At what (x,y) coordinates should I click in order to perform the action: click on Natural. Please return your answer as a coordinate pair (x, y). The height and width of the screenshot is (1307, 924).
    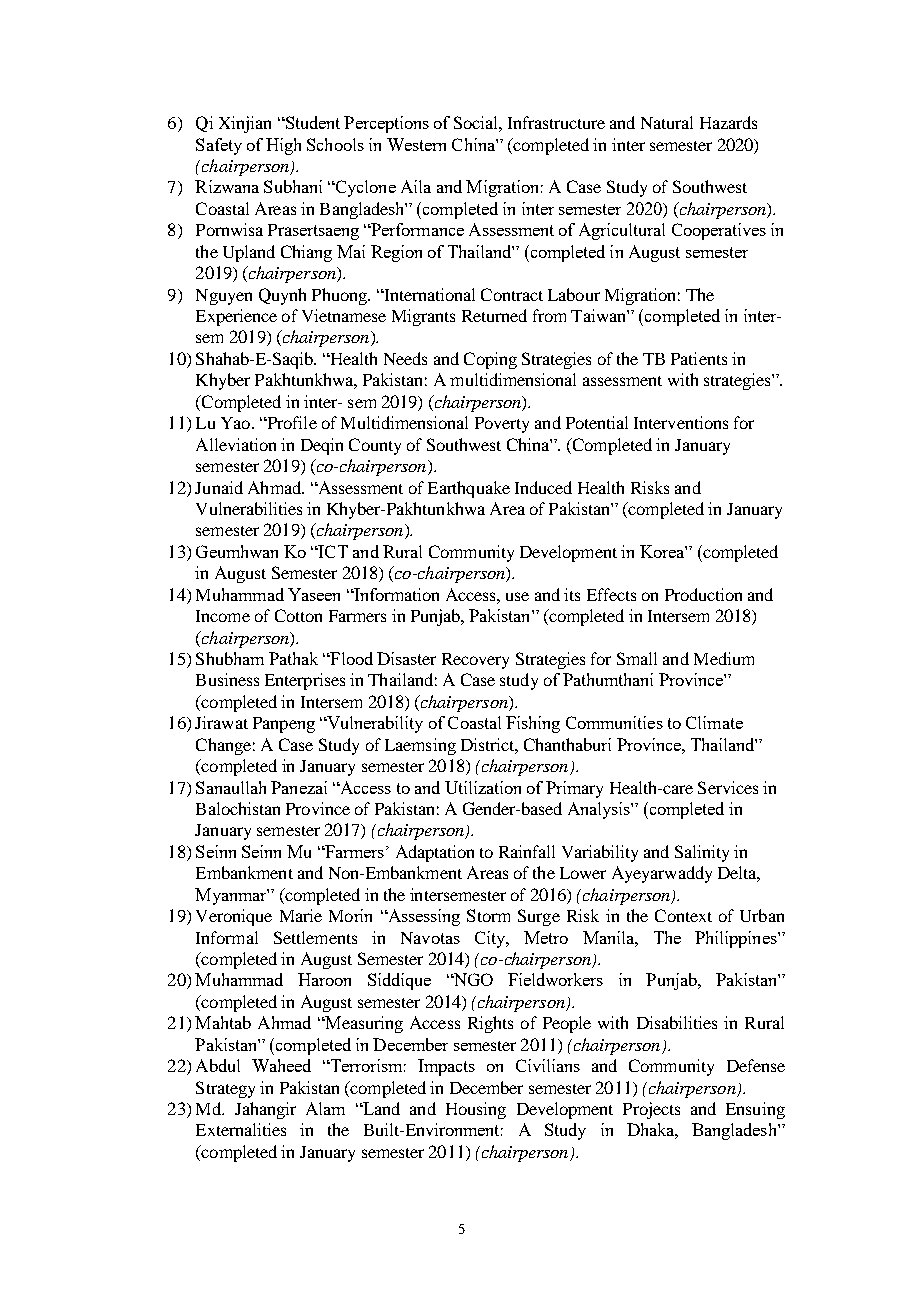
    Looking at the image, I should click on (667, 122).
